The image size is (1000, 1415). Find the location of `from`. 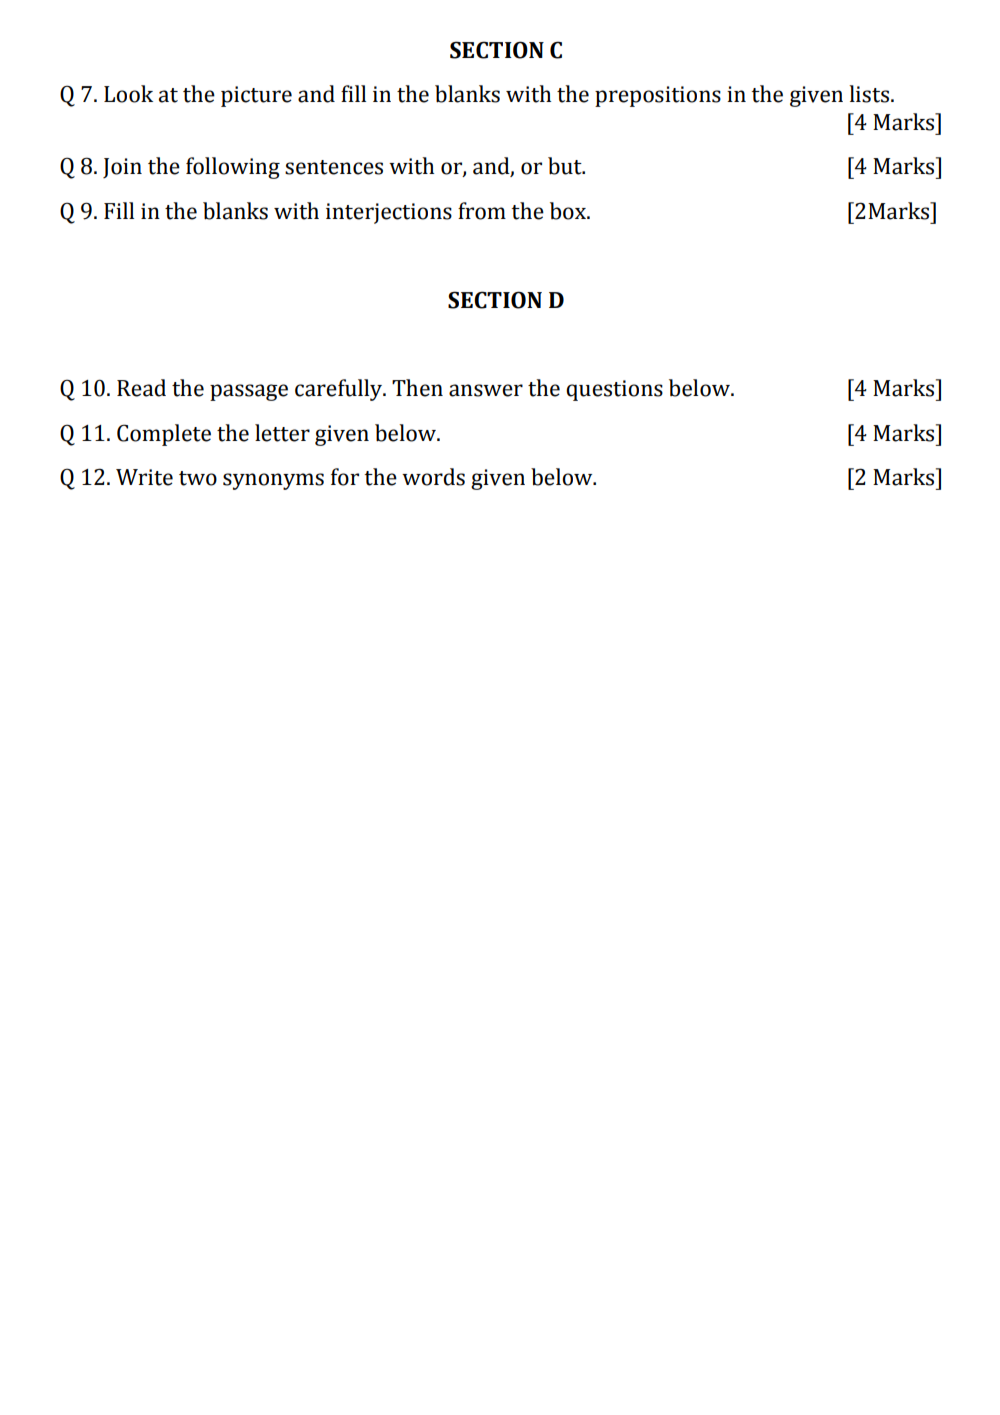

from is located at coordinates (482, 211).
